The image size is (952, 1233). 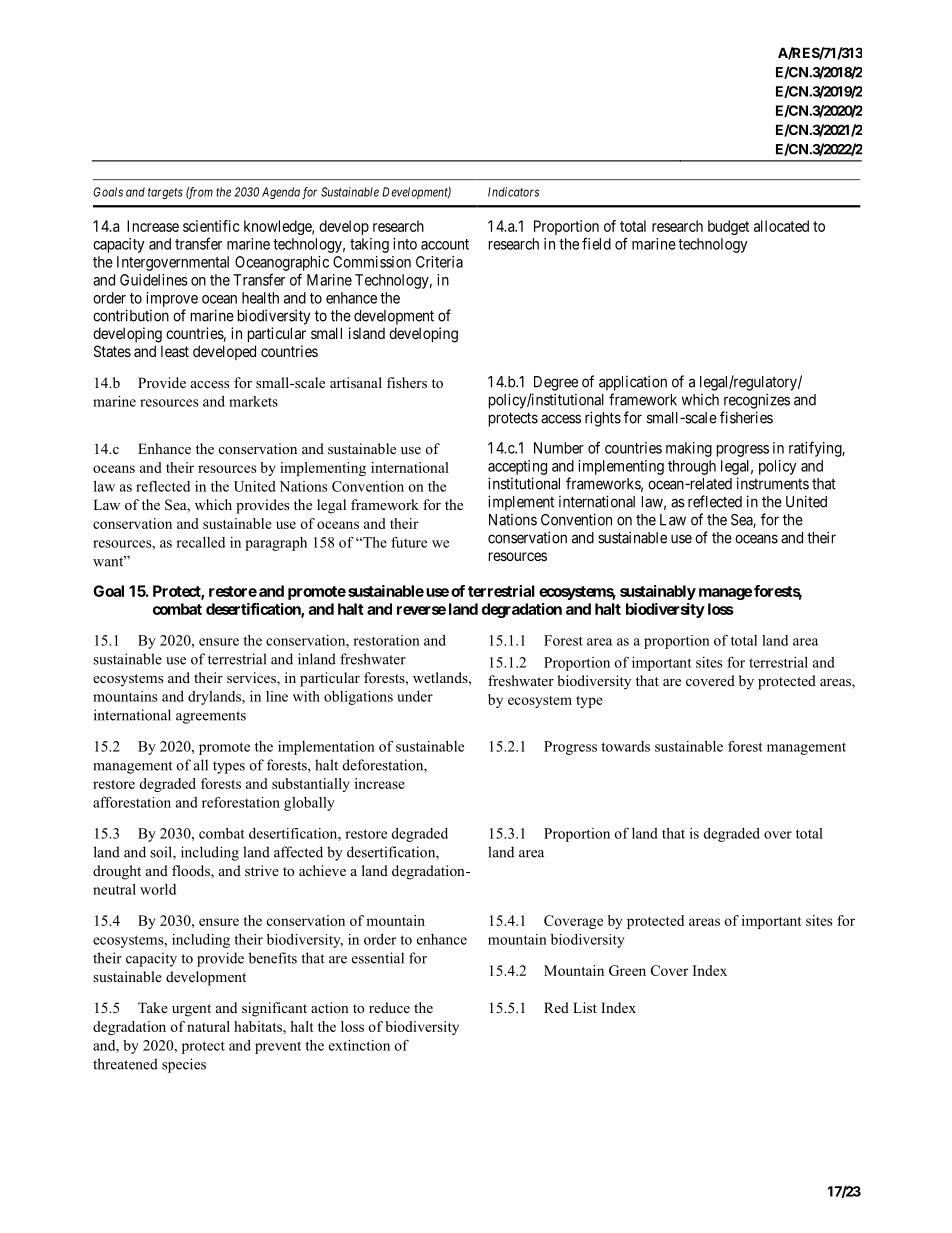 I want to click on reduce, so click(x=389, y=1007).
